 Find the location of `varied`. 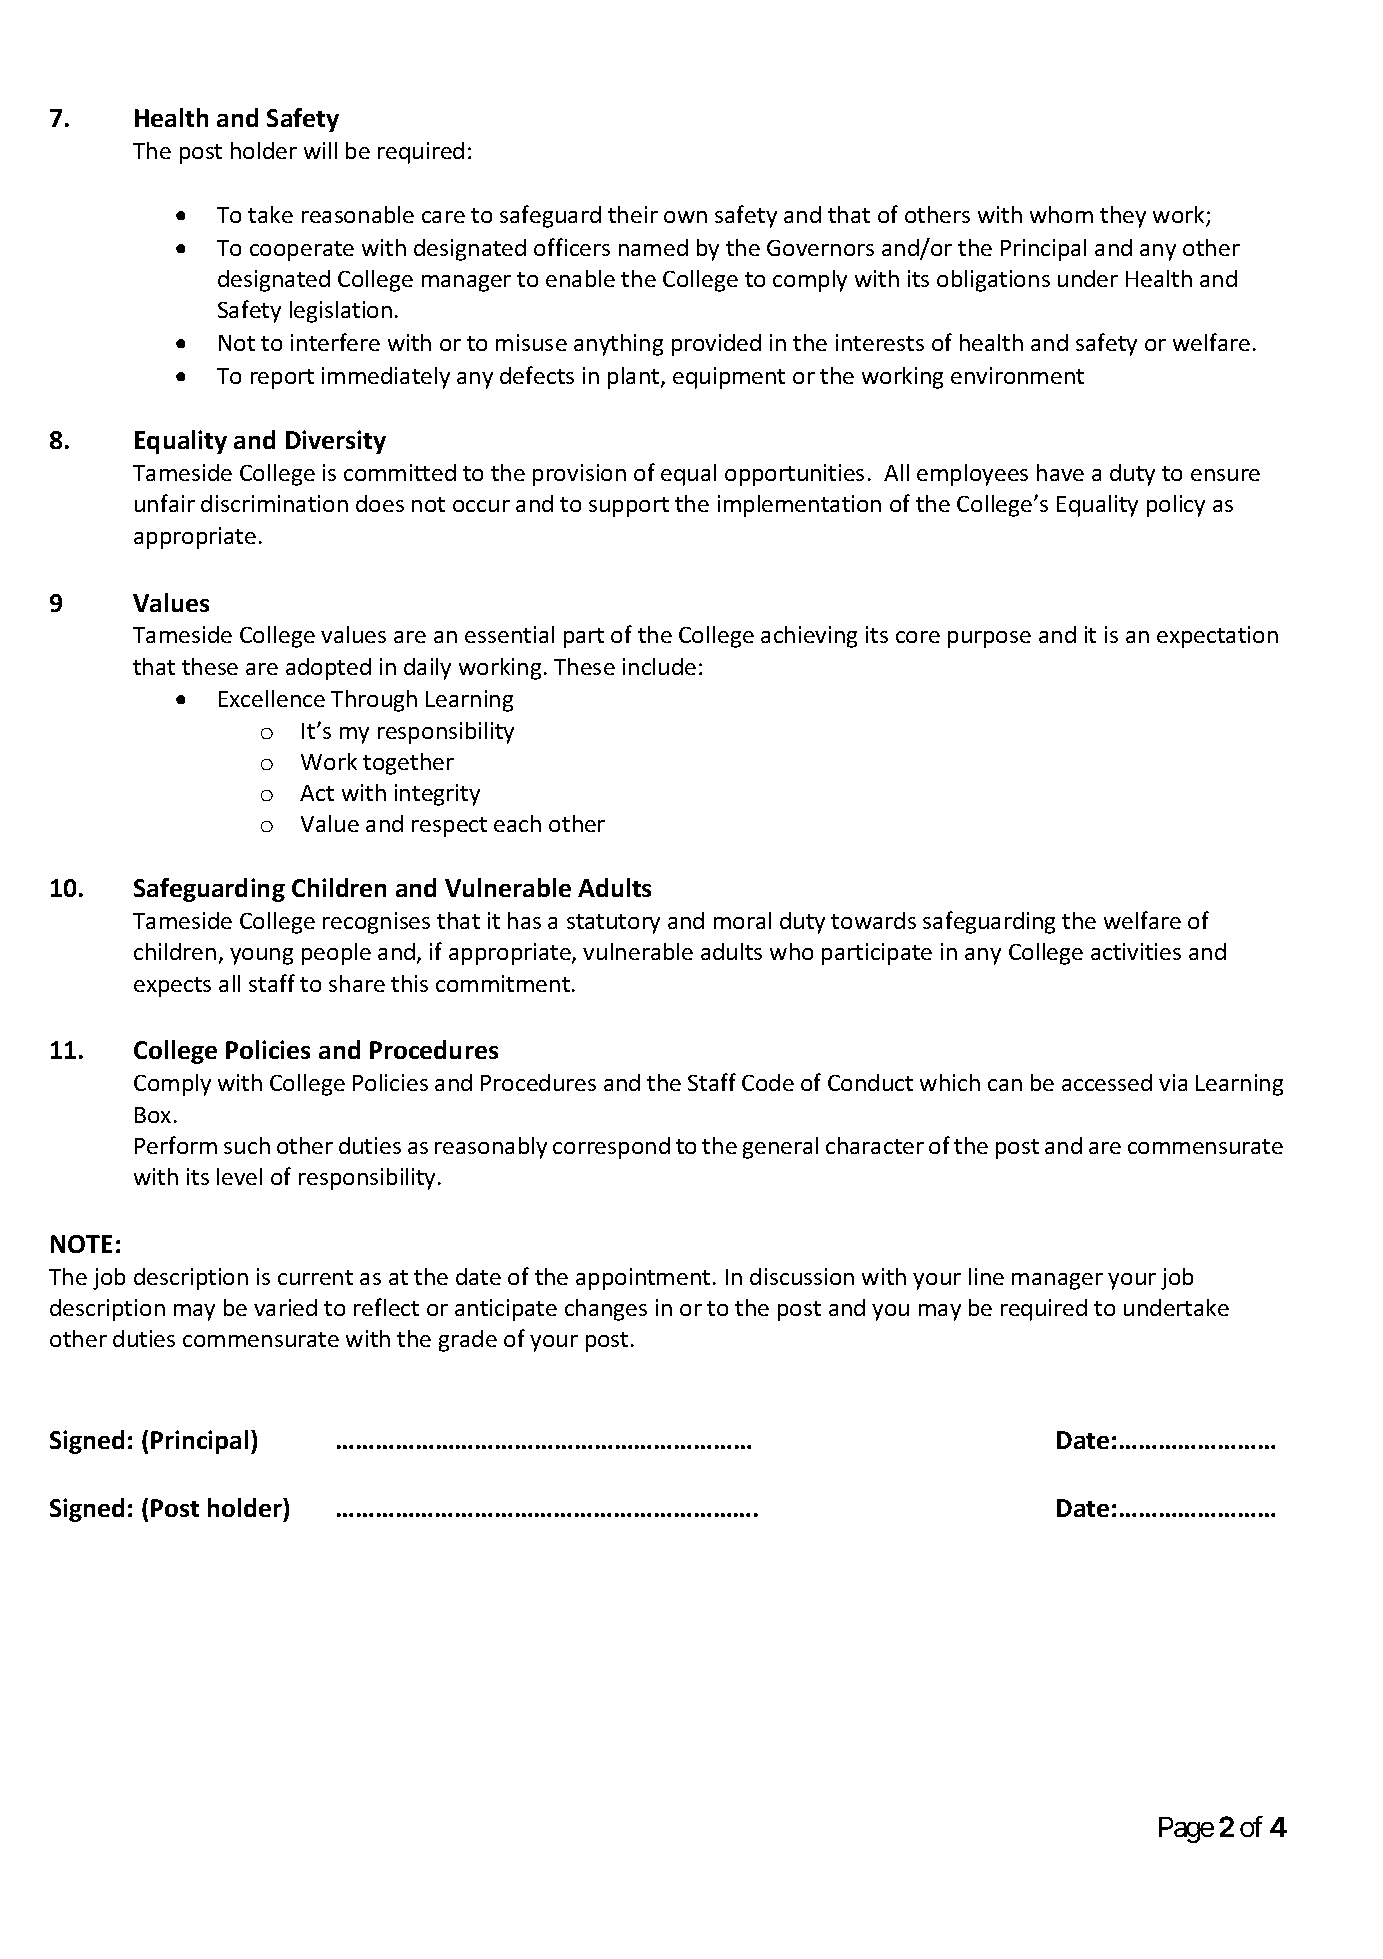

varied is located at coordinates (285, 1307).
